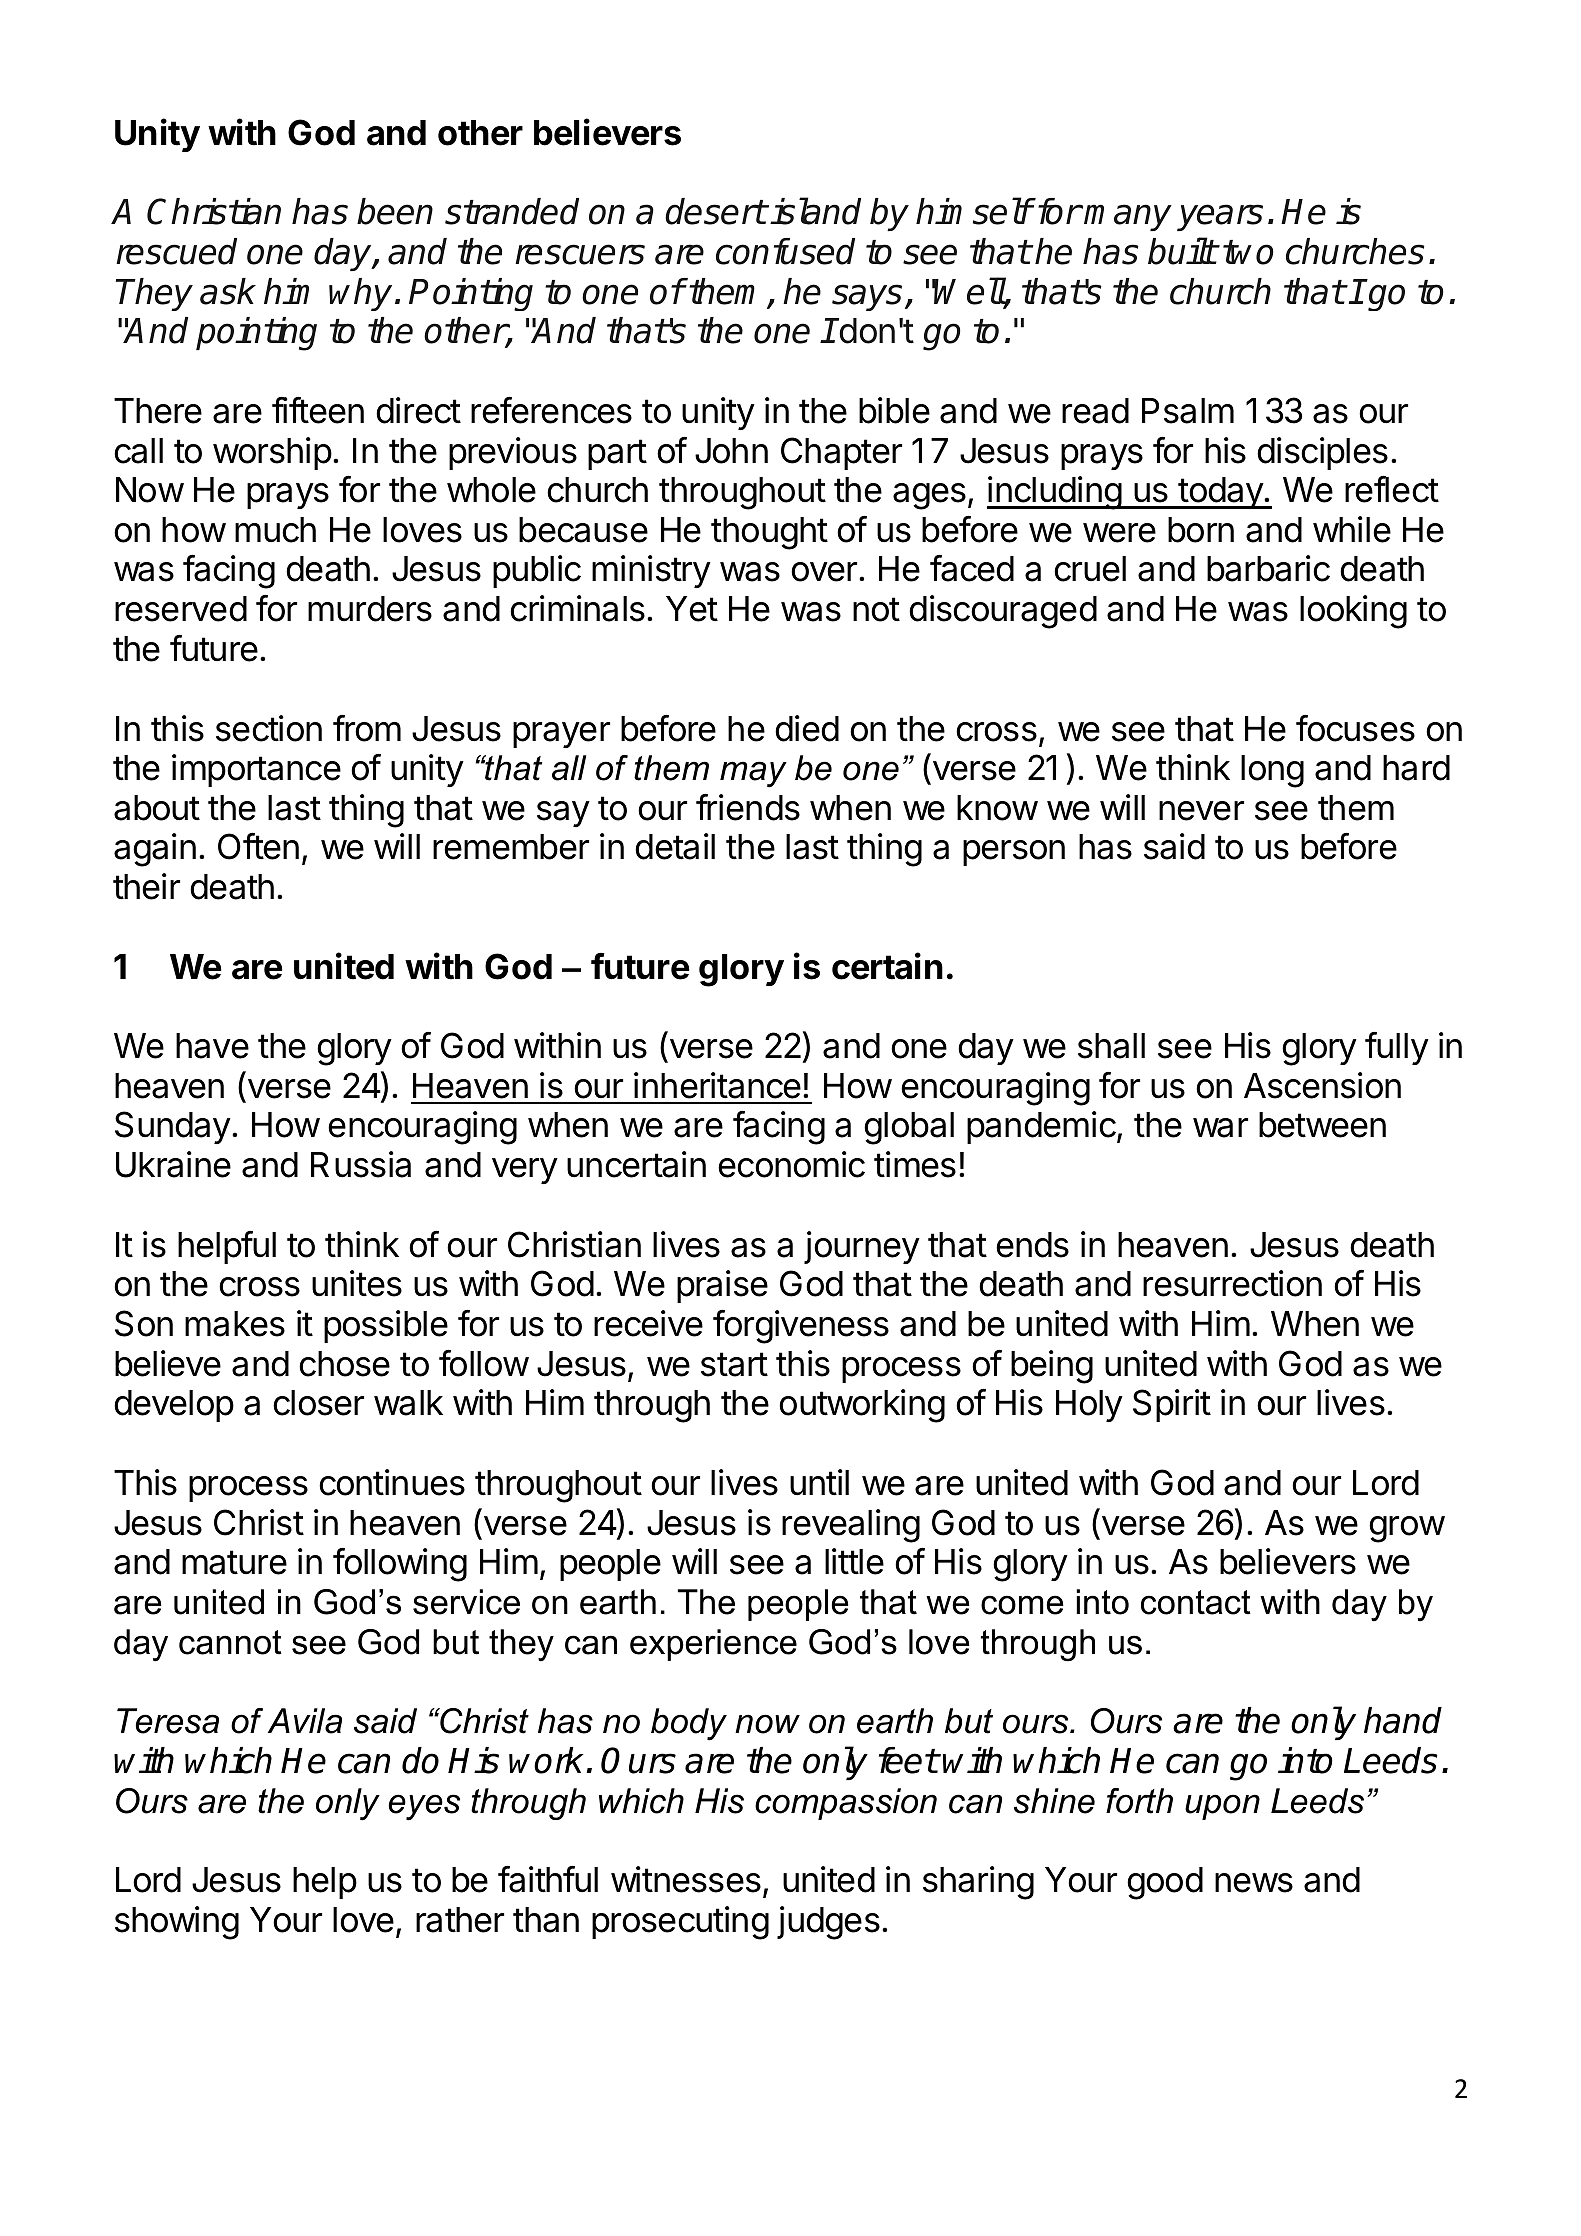  I want to click on confused, so click(785, 251).
